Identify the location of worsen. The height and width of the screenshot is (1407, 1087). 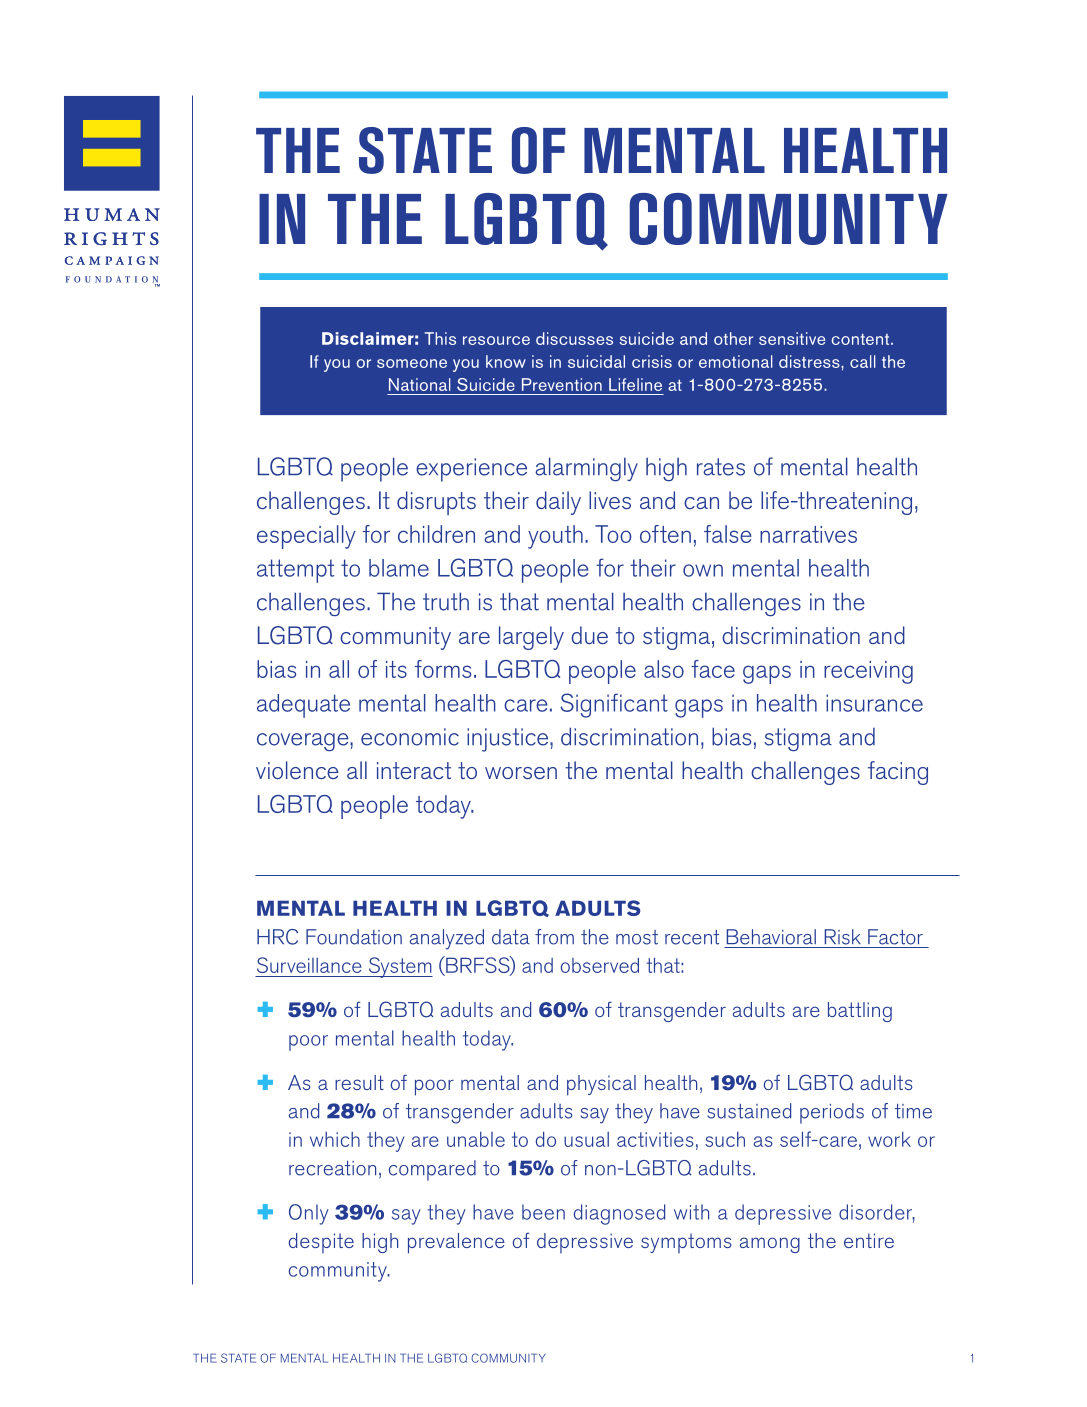
(521, 773).
